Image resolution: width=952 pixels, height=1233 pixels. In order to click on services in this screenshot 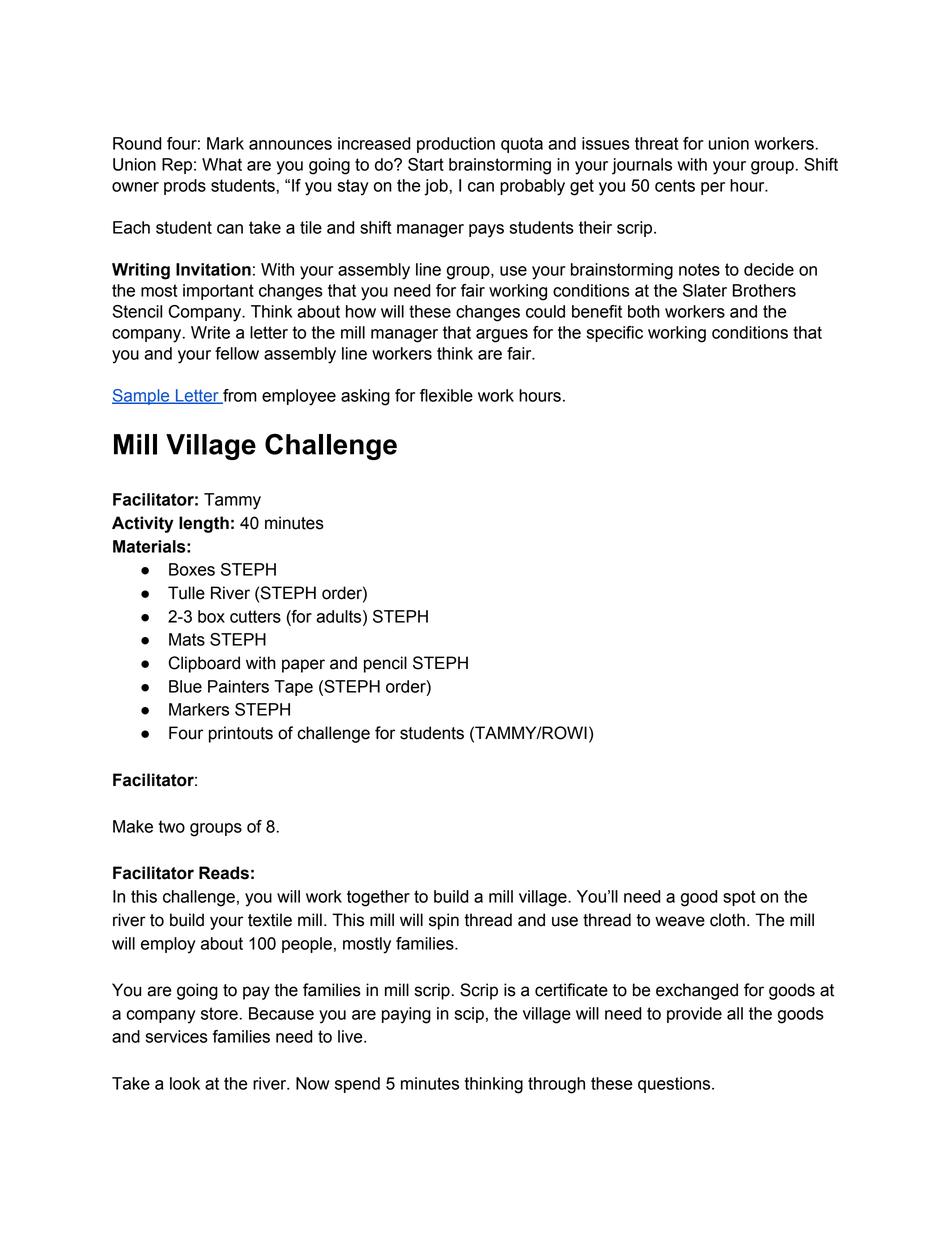, I will do `click(177, 1036)`.
